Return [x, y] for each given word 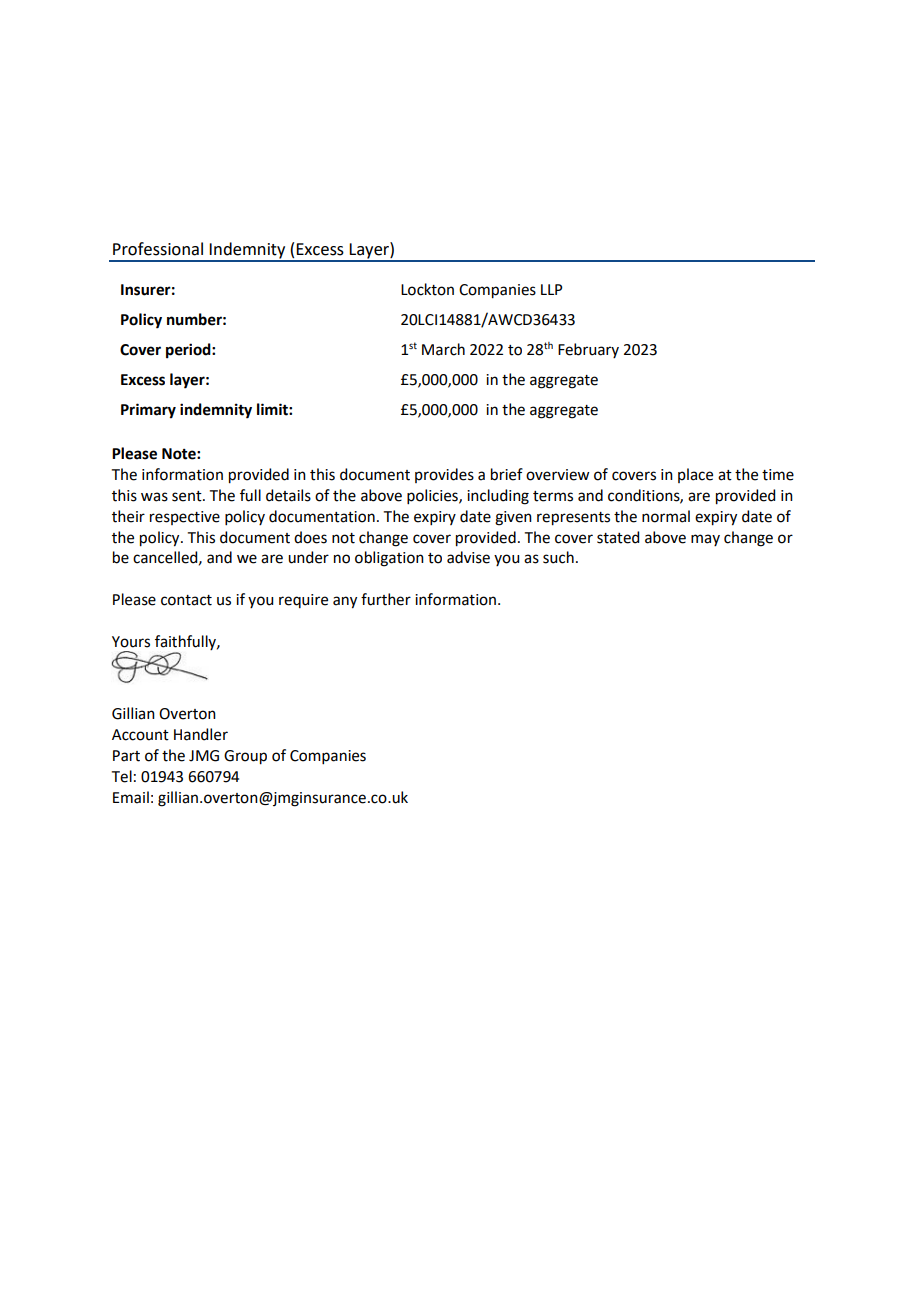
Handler [201, 734]
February [588, 350]
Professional [158, 249]
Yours [131, 642]
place [695, 475]
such [558, 557]
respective [185, 518]
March [443, 349]
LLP [551, 289]
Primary [148, 411]
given [513, 518]
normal [666, 516]
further [386, 599]
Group [245, 757]
